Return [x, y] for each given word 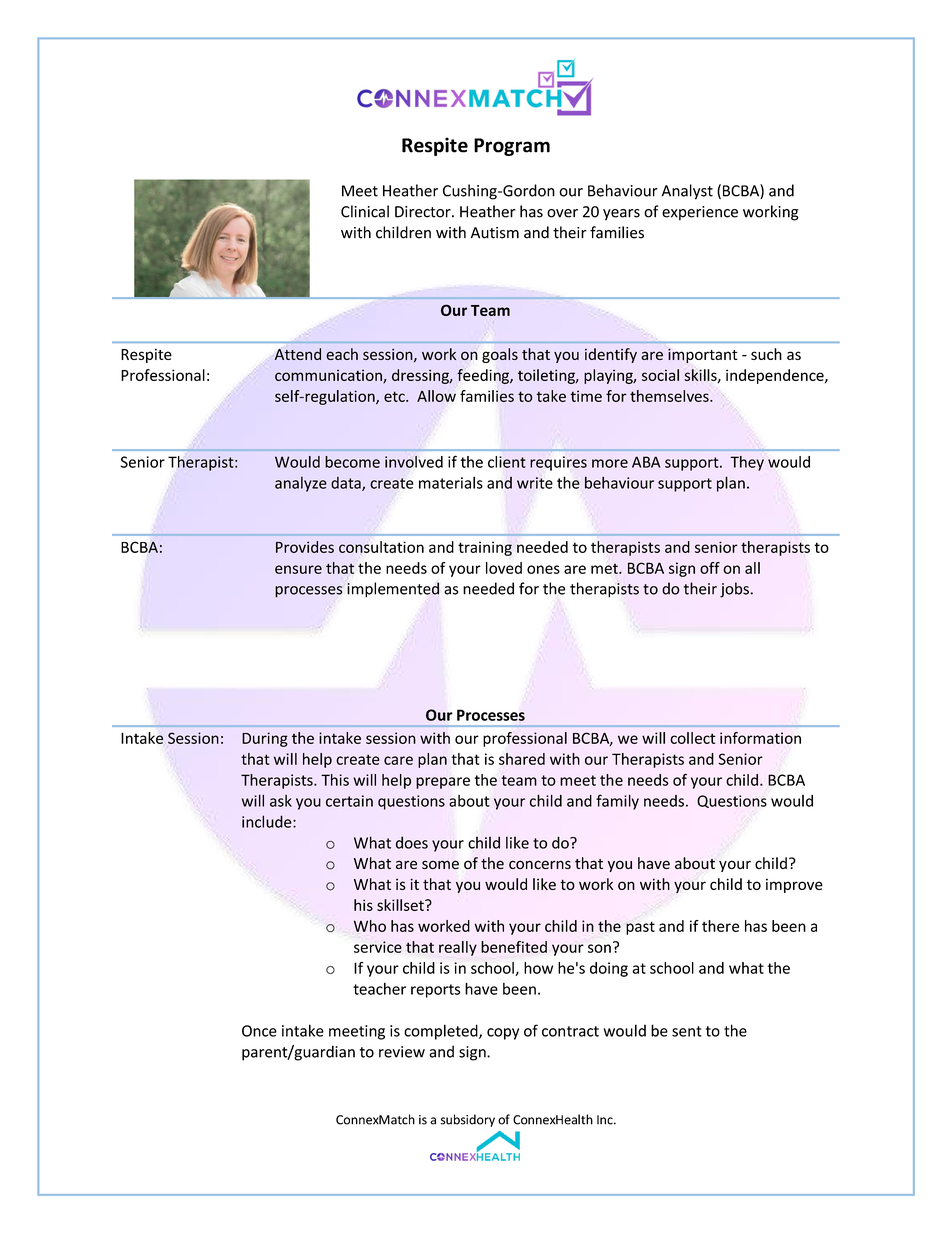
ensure [298, 569]
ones [543, 569]
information [760, 738]
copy [503, 1034]
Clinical [365, 211]
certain [349, 801]
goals [500, 355]
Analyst [687, 192]
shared [522, 759]
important [703, 355]
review [402, 1052]
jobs [735, 590]
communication [329, 376]
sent [687, 1031]
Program [512, 147]
